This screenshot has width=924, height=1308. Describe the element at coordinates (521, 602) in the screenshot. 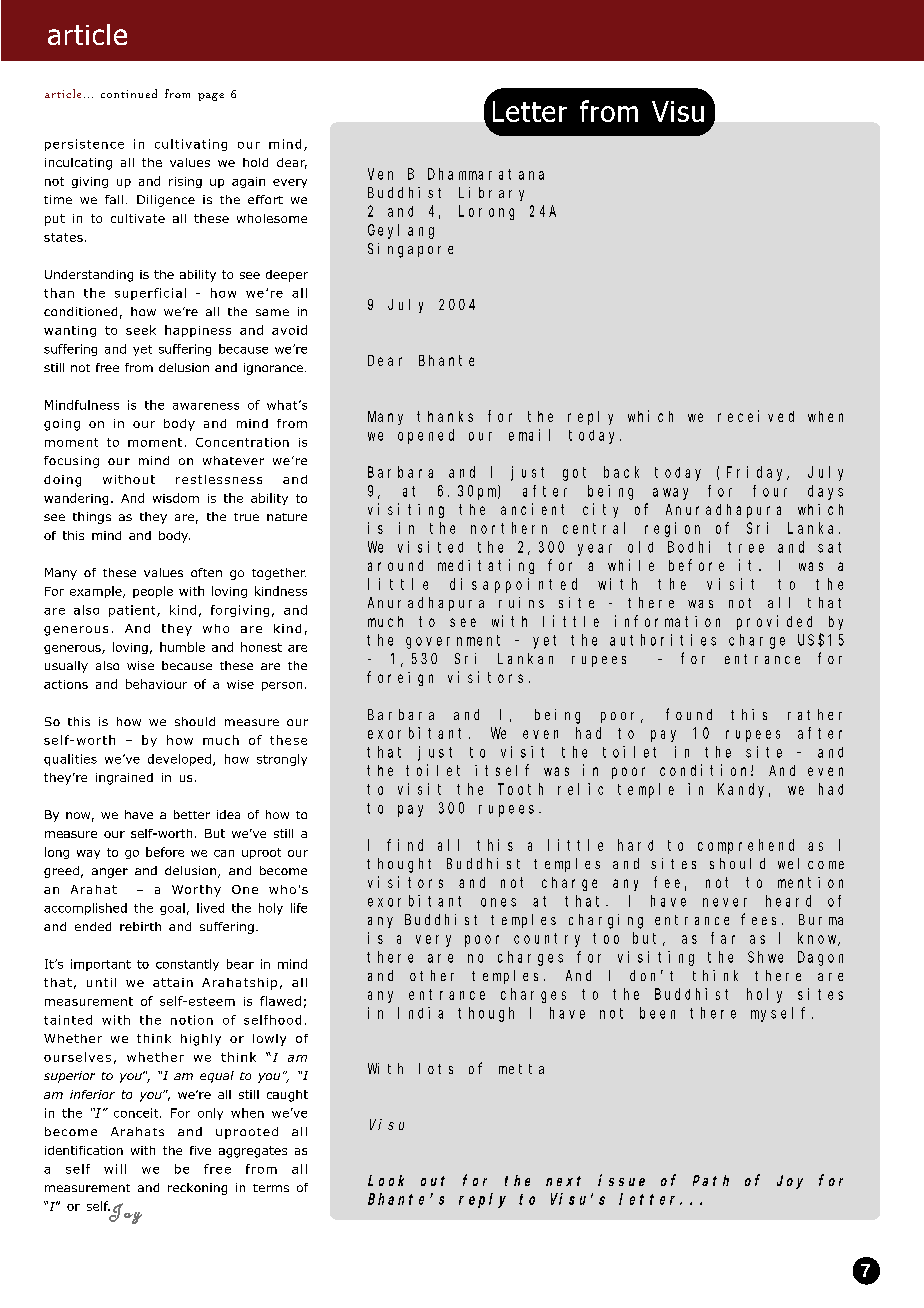

I see `ruins` at that location.
